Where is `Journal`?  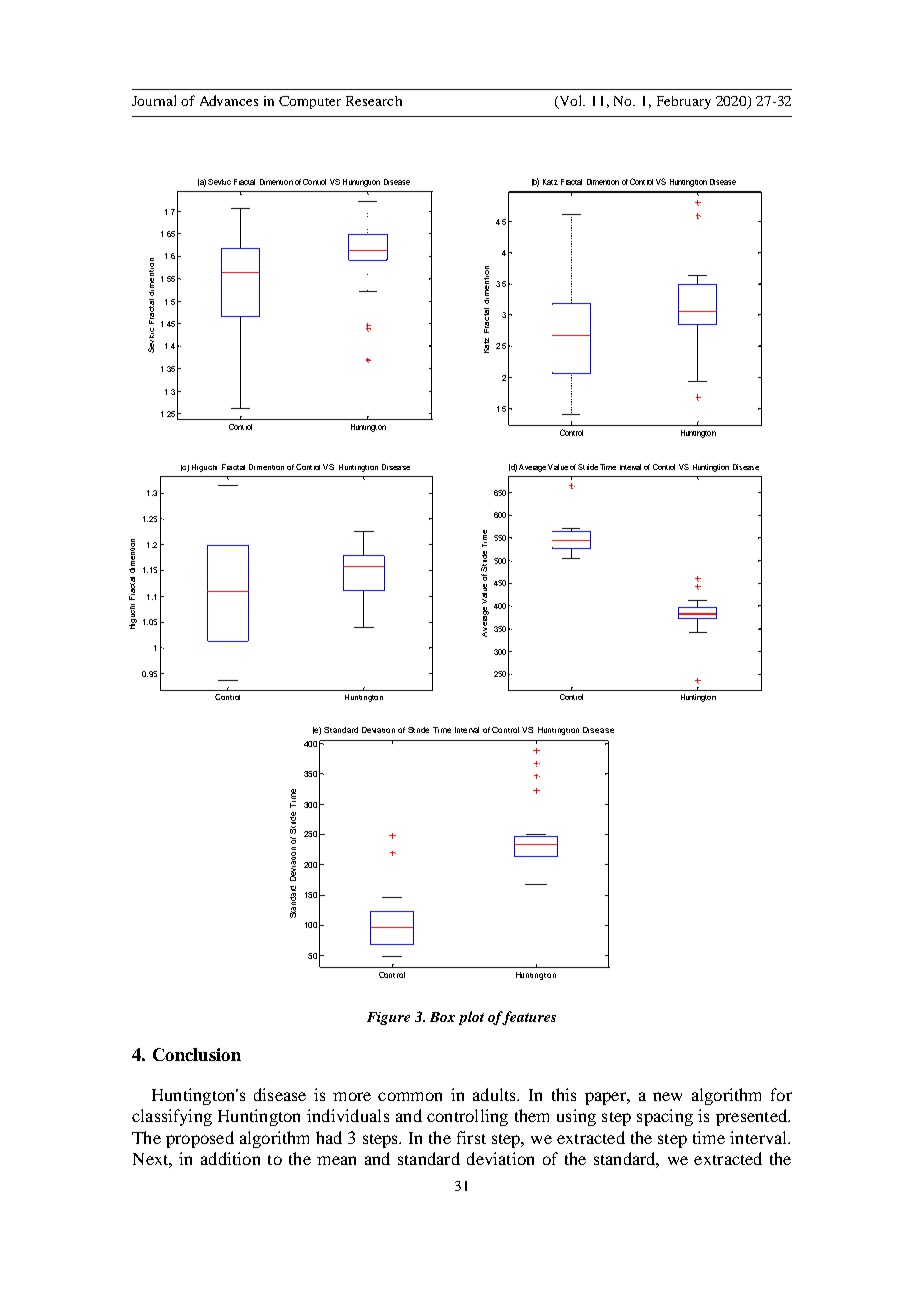
Journal is located at coordinates (154, 100).
